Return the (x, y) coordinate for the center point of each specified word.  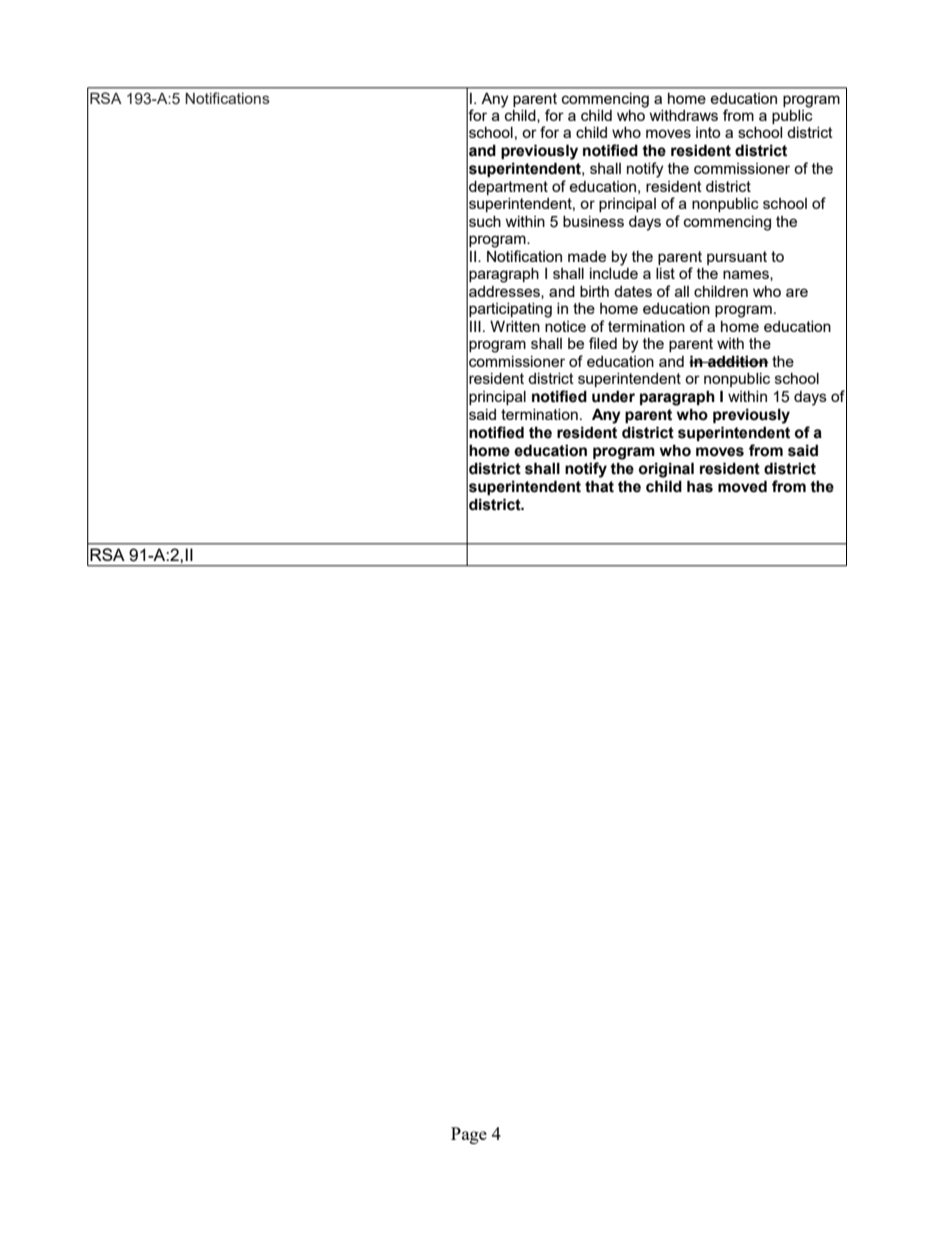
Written (515, 326)
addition (737, 361)
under (613, 396)
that (599, 486)
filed (603, 343)
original (666, 470)
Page (469, 1135)
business (593, 221)
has (700, 486)
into (708, 132)
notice (565, 326)
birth (594, 291)
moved (742, 486)
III (475, 326)
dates (633, 291)
